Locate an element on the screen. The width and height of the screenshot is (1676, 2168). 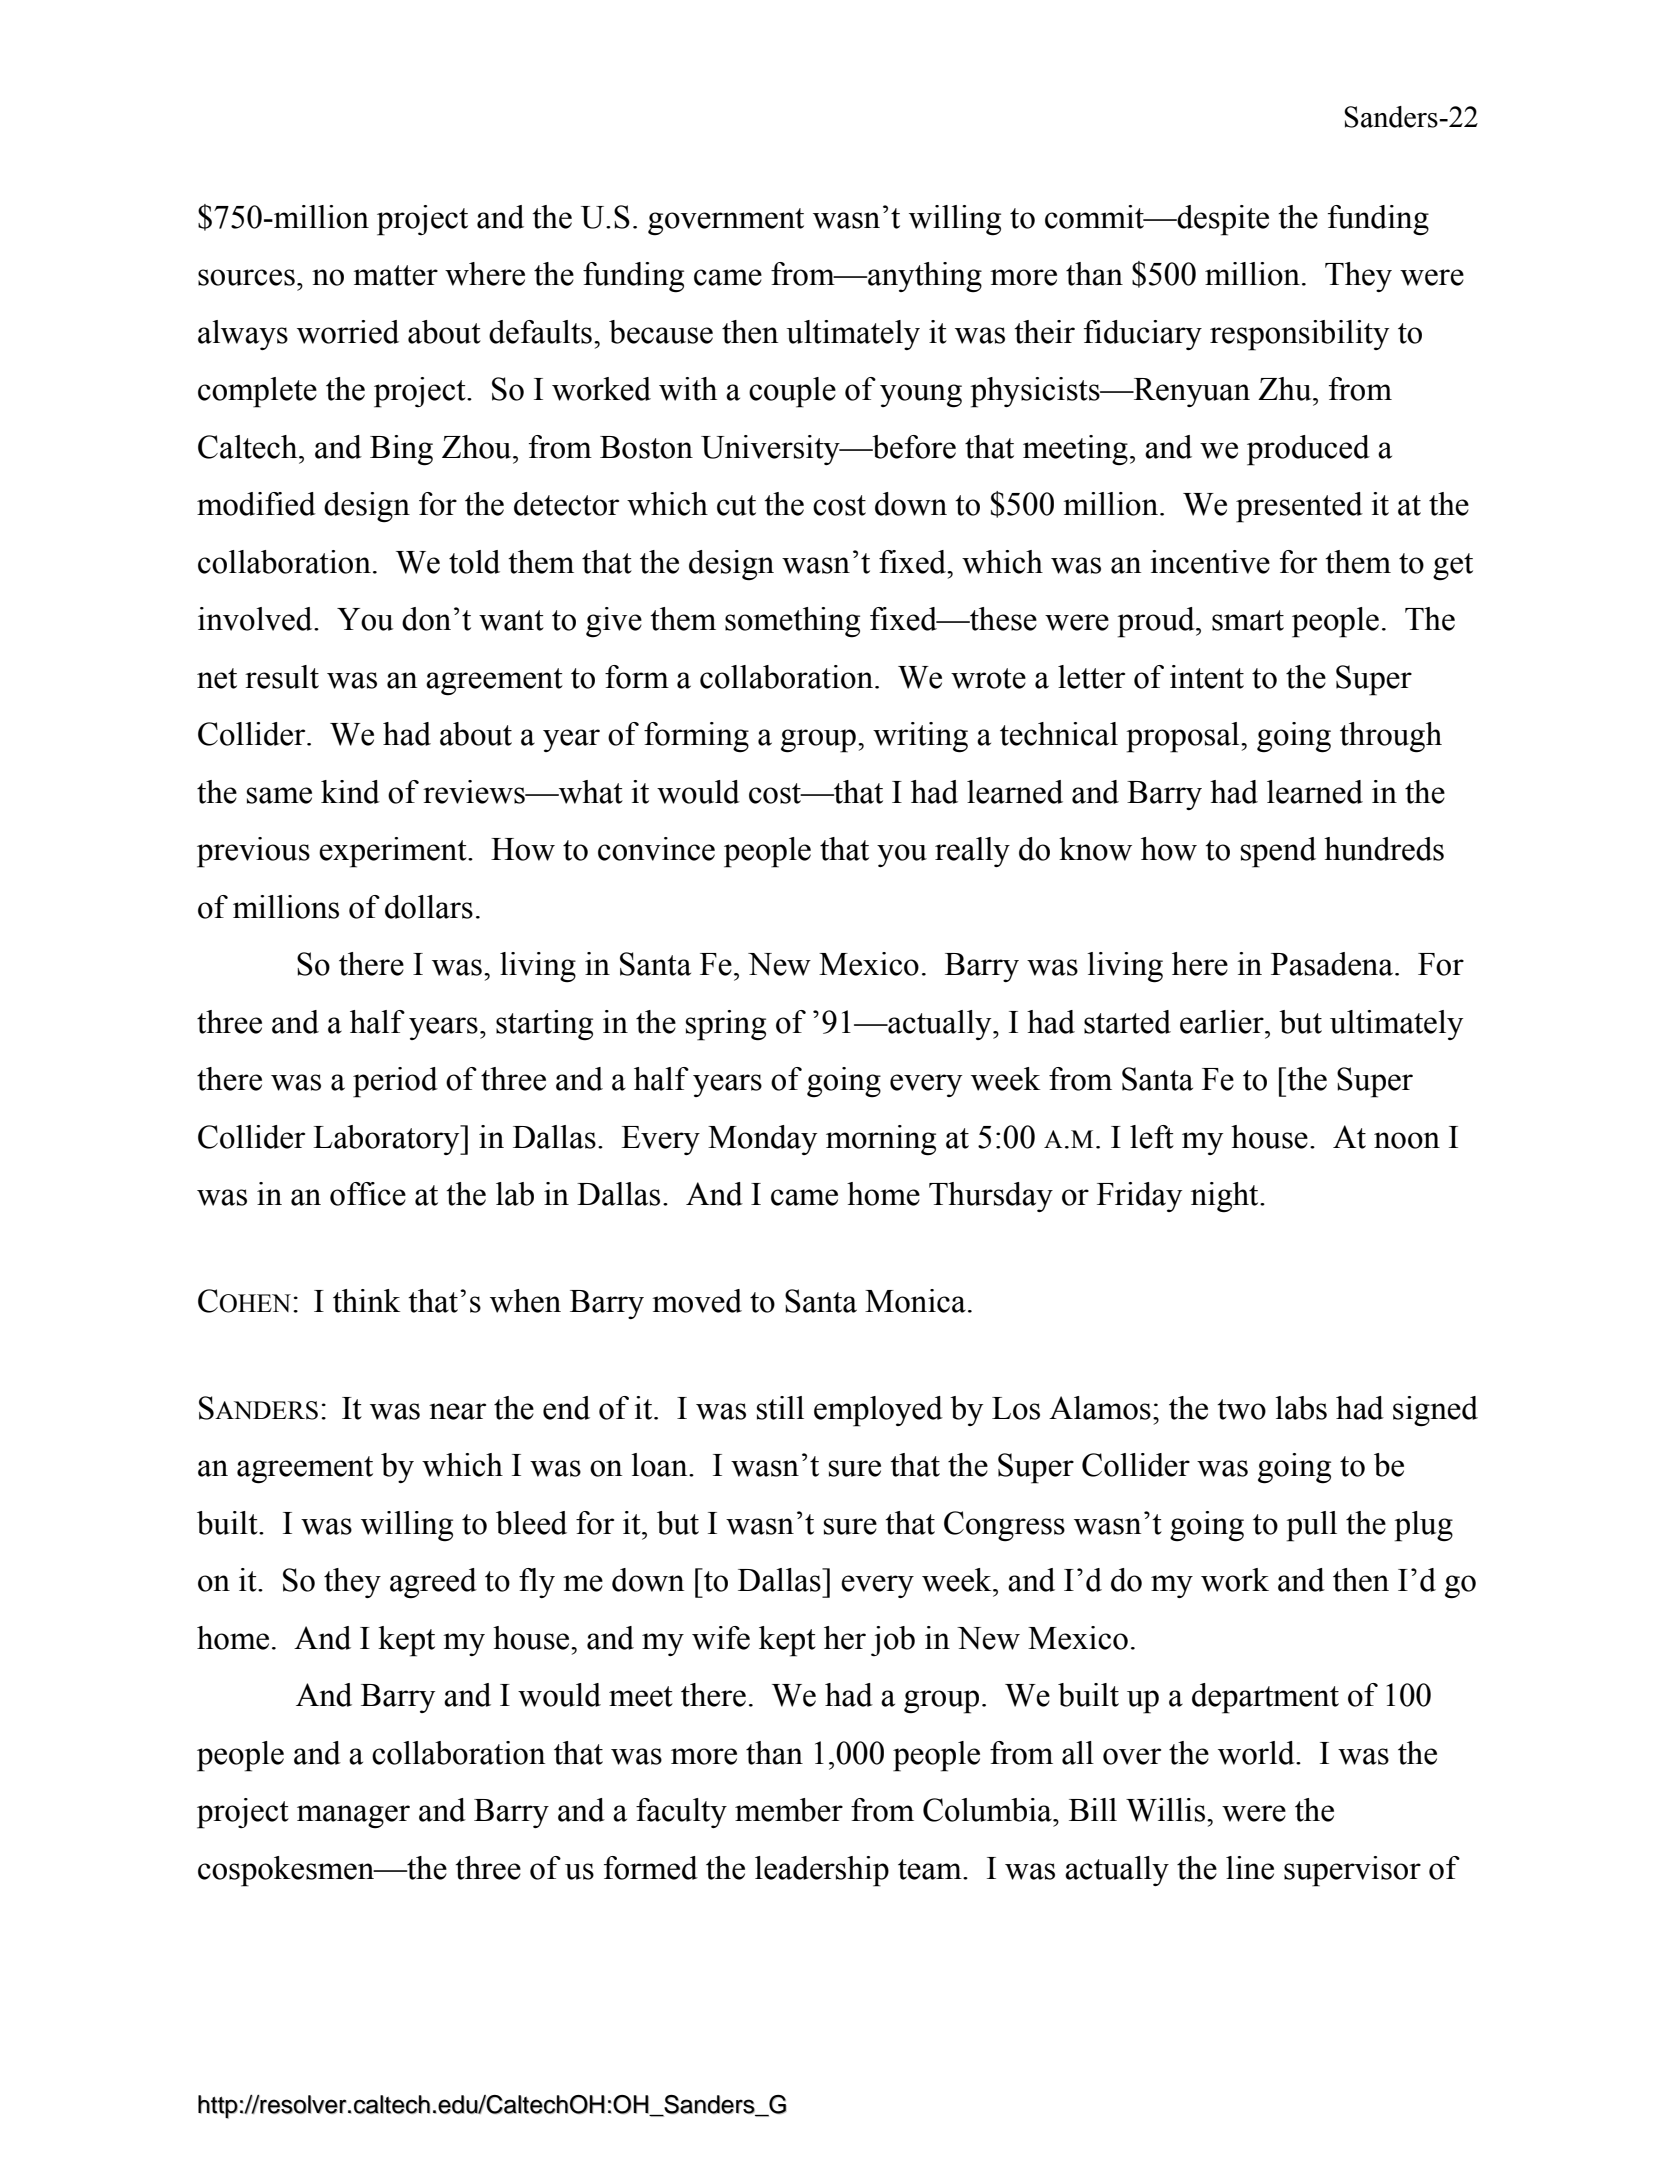
responsibility is located at coordinates (1299, 335).
